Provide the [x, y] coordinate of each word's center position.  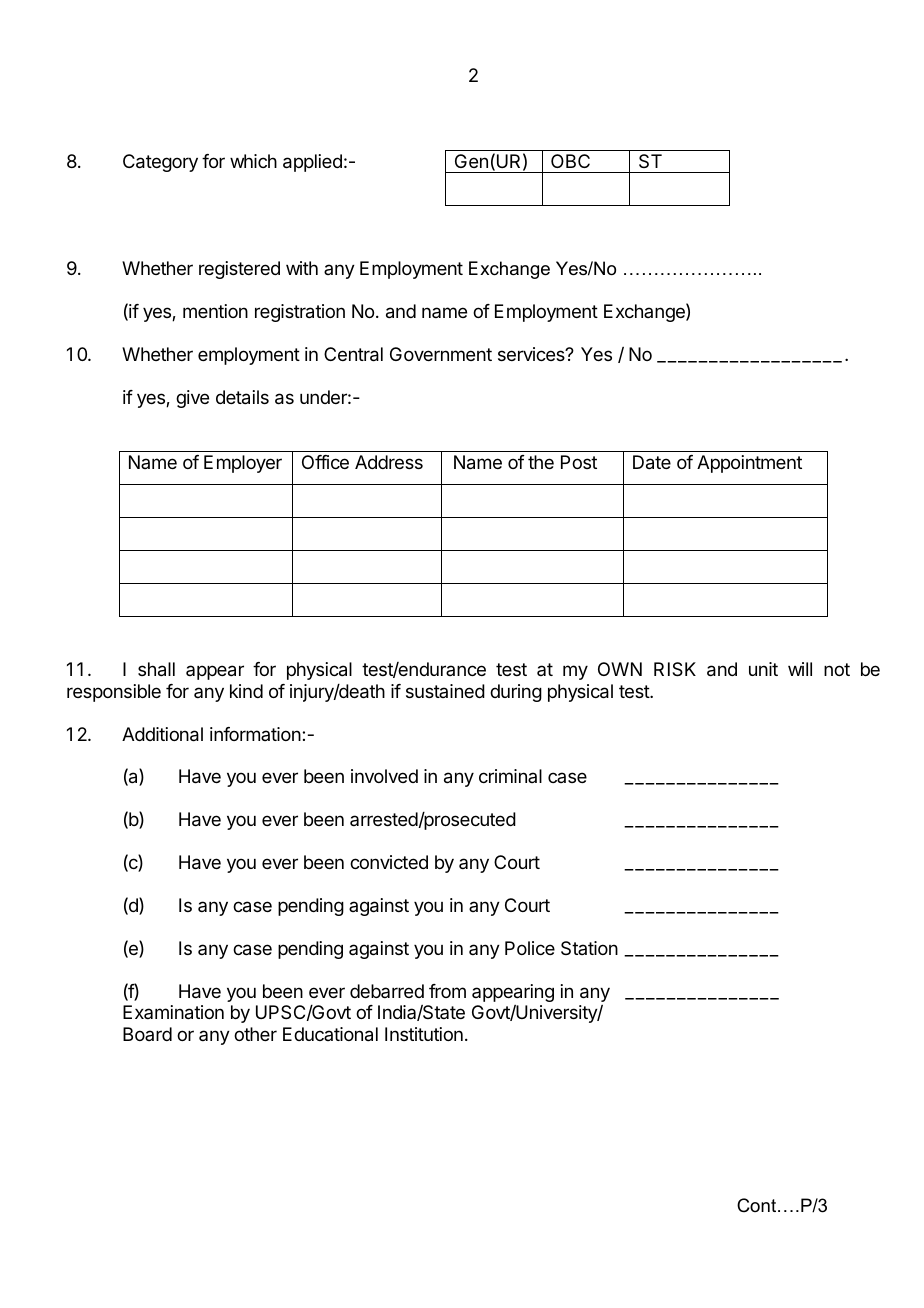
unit [763, 669]
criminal [510, 776]
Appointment [749, 464]
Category [160, 163]
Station [589, 948]
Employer [243, 464]
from [447, 991]
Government [441, 354]
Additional [162, 734]
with [302, 268]
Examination [173, 1012]
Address [389, 462]
